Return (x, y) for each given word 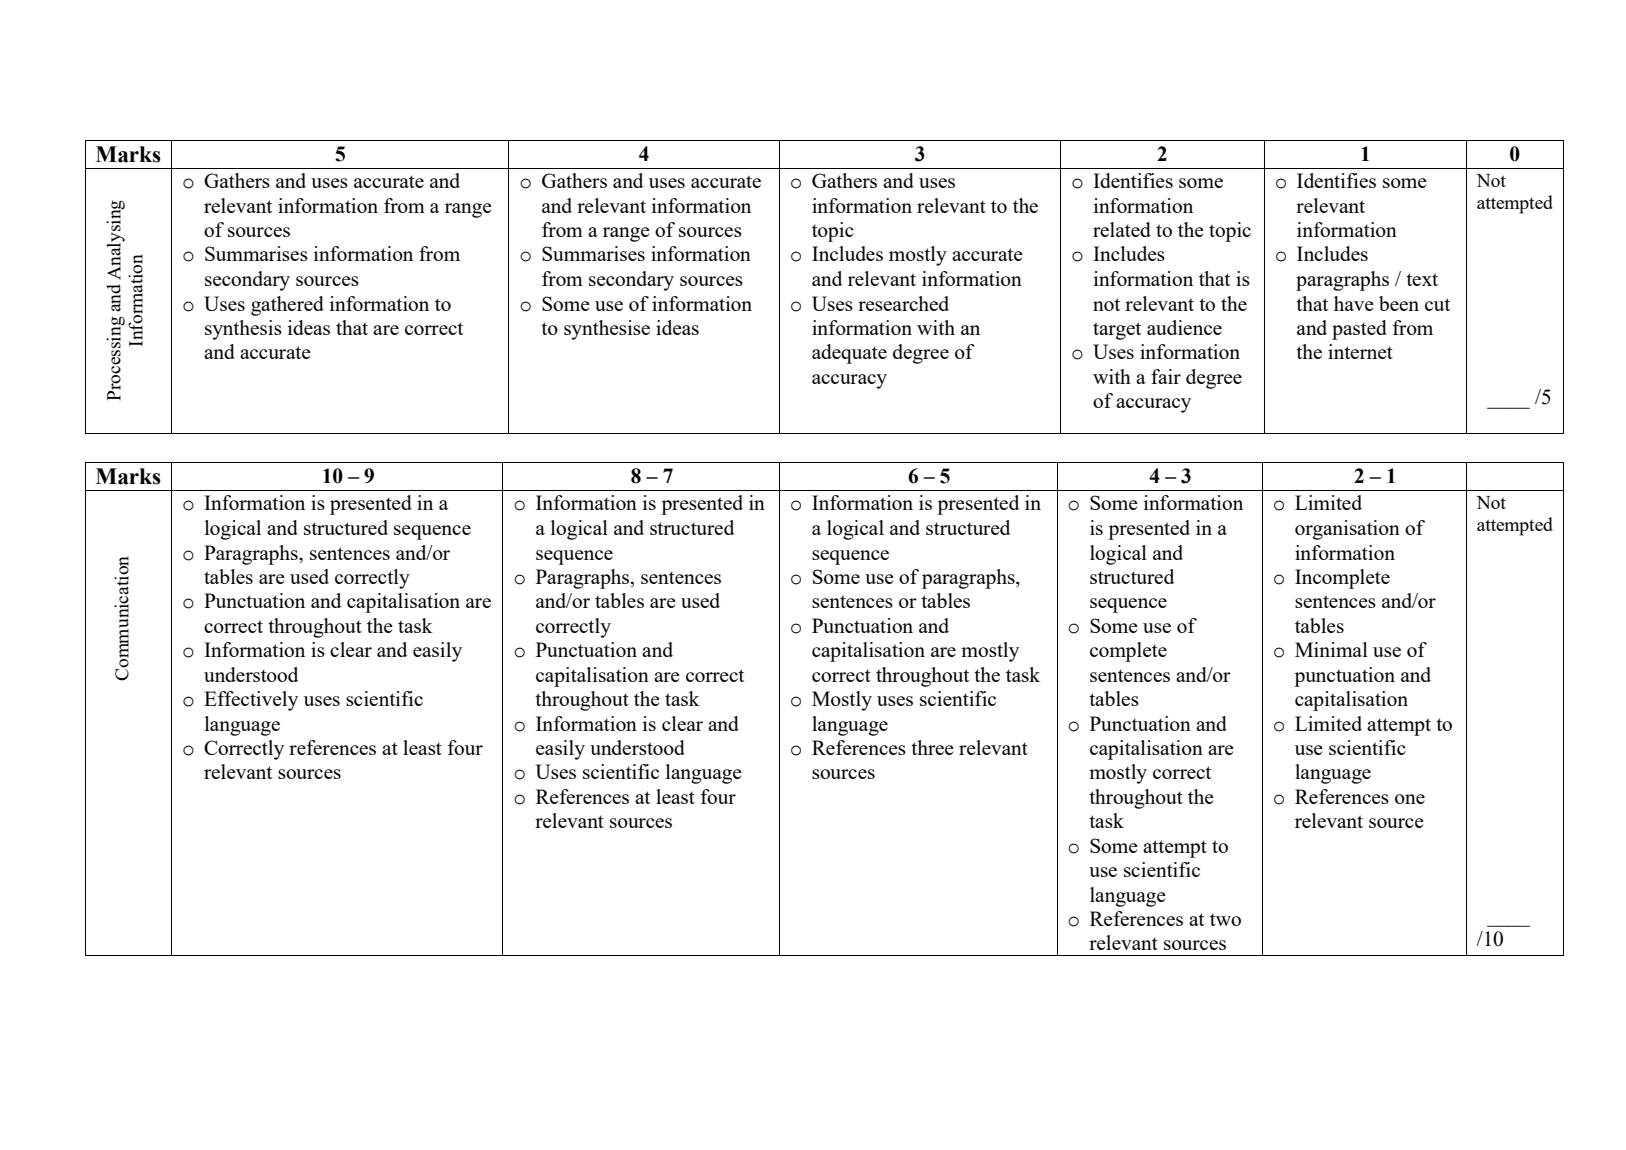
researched (903, 303)
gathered (287, 306)
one (1410, 799)
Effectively (251, 701)
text (1422, 279)
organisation (1347, 530)
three (932, 747)
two (1225, 919)
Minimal (1331, 649)
